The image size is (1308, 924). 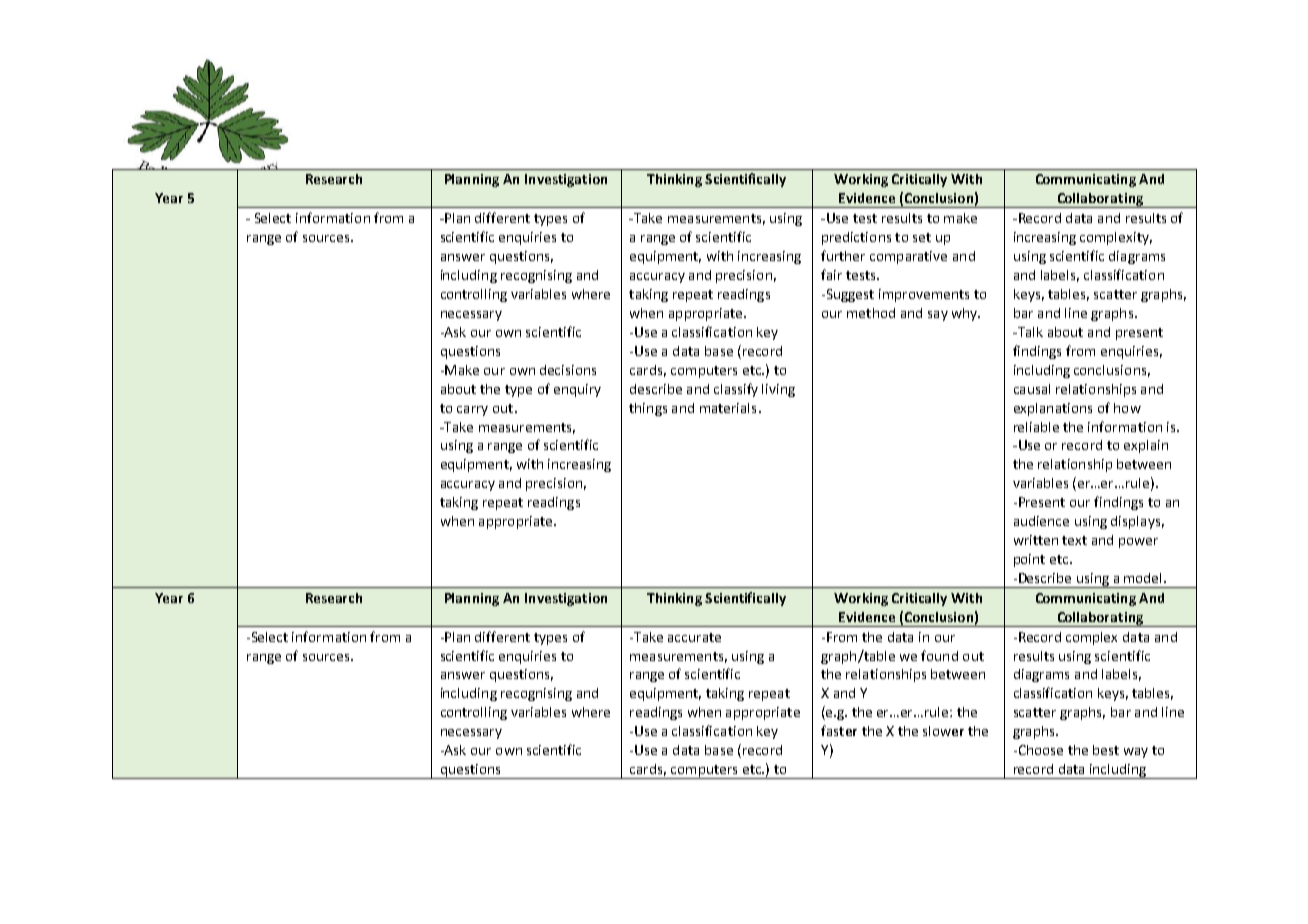 I want to click on carry, so click(x=472, y=411).
